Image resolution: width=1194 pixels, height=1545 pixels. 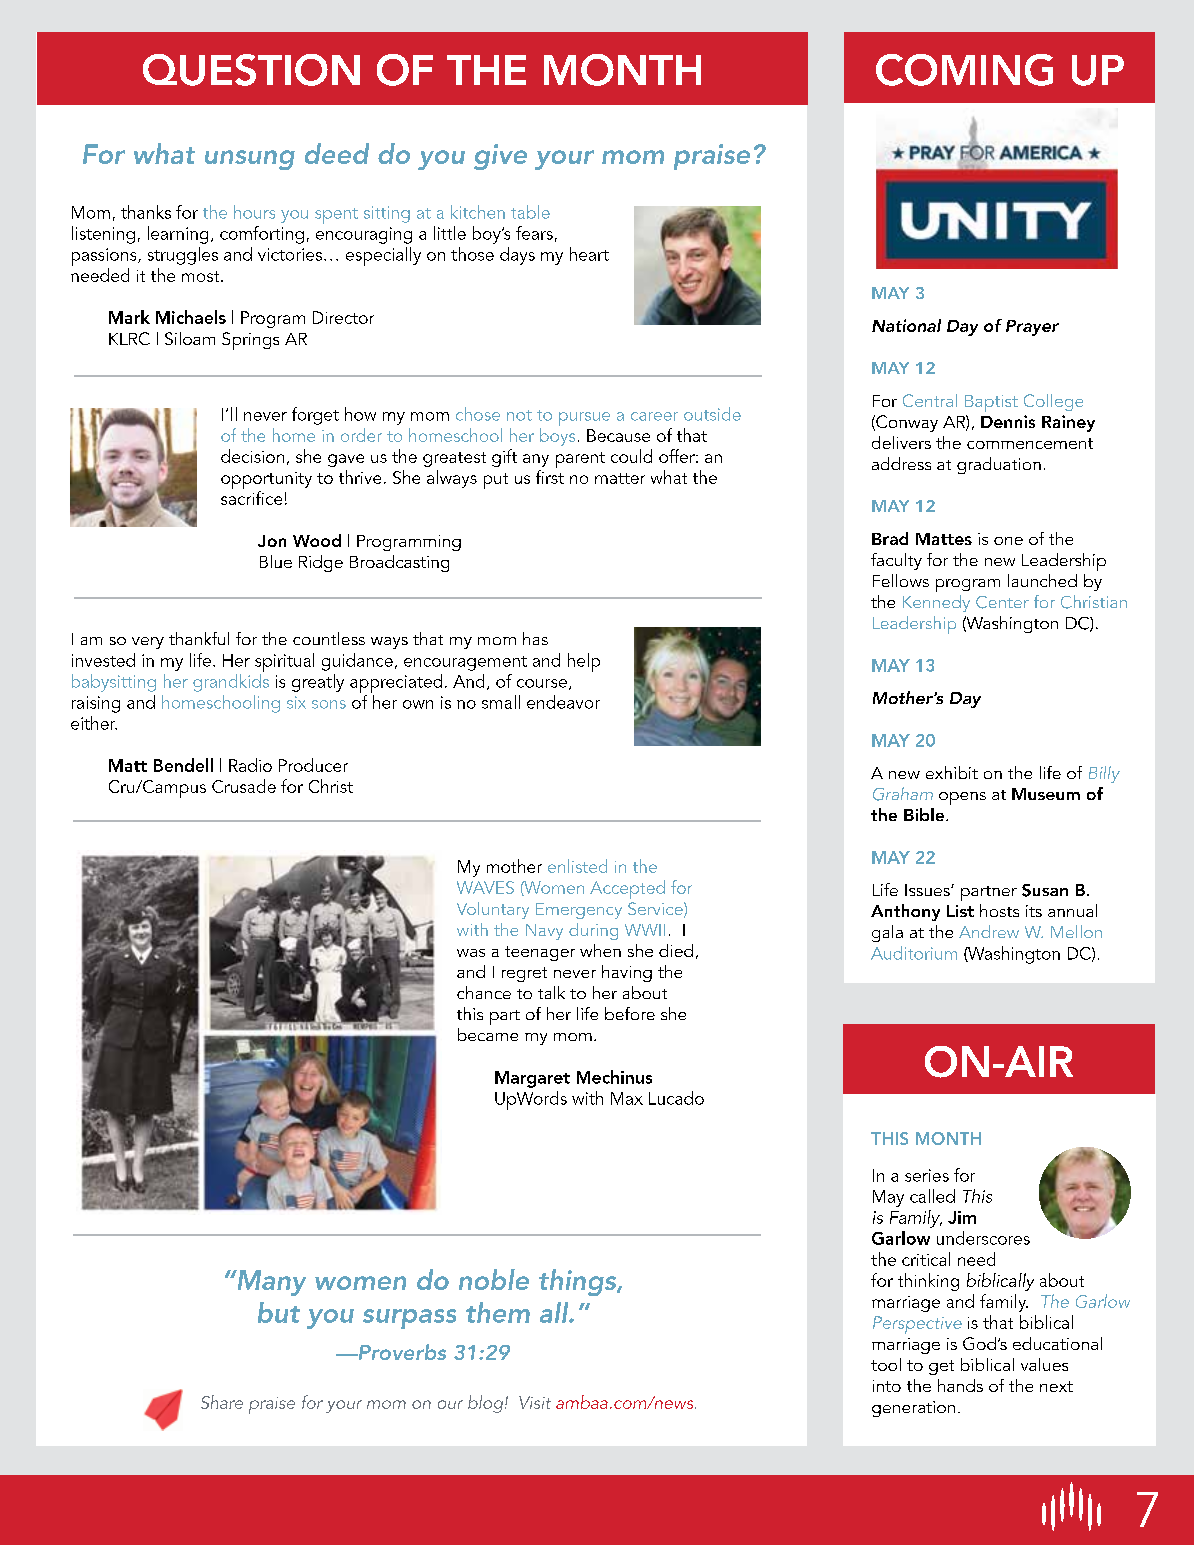 I want to click on Share, so click(x=222, y=1402).
